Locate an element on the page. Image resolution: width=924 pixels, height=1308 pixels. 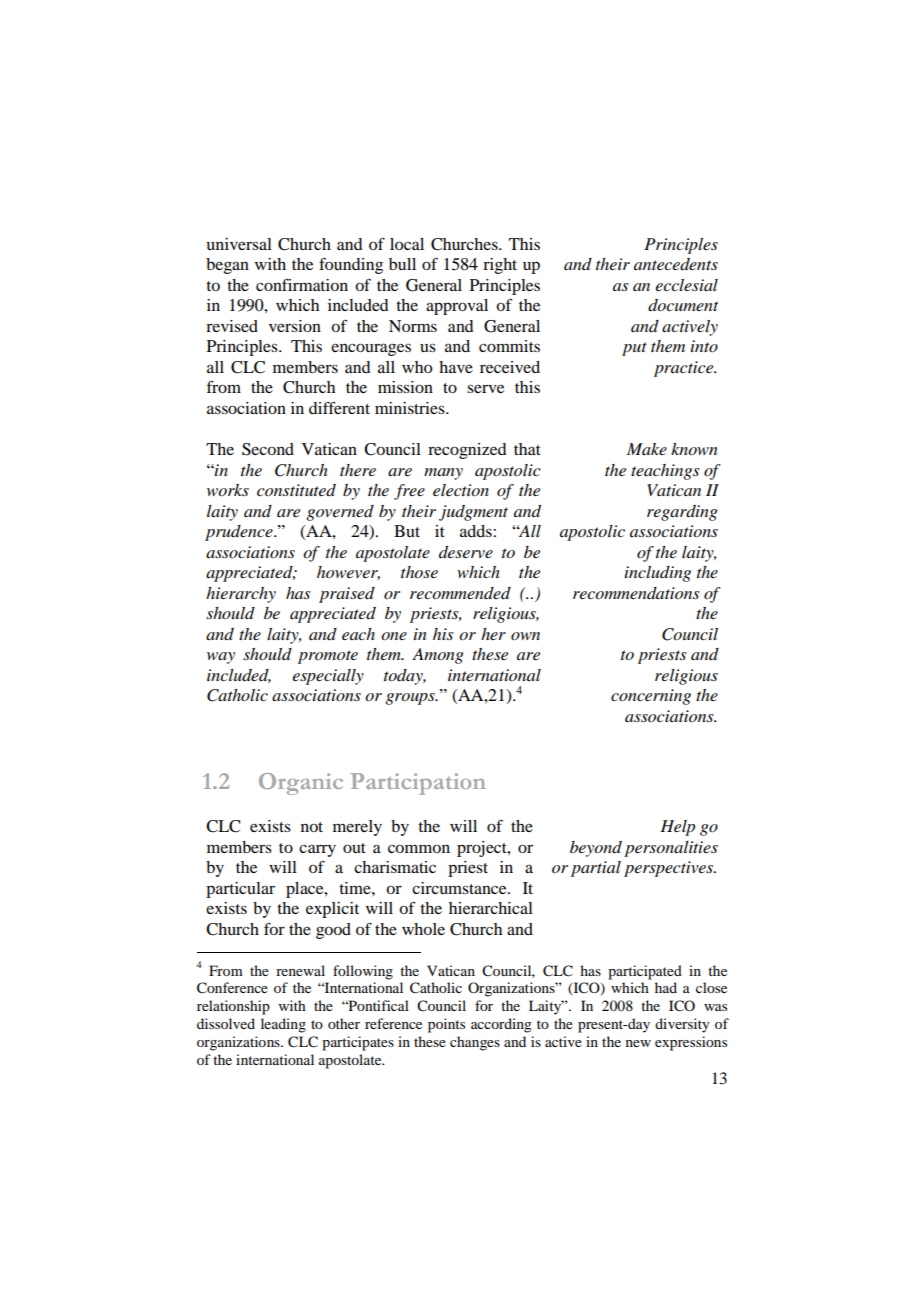
recommendations is located at coordinates (636, 593).
